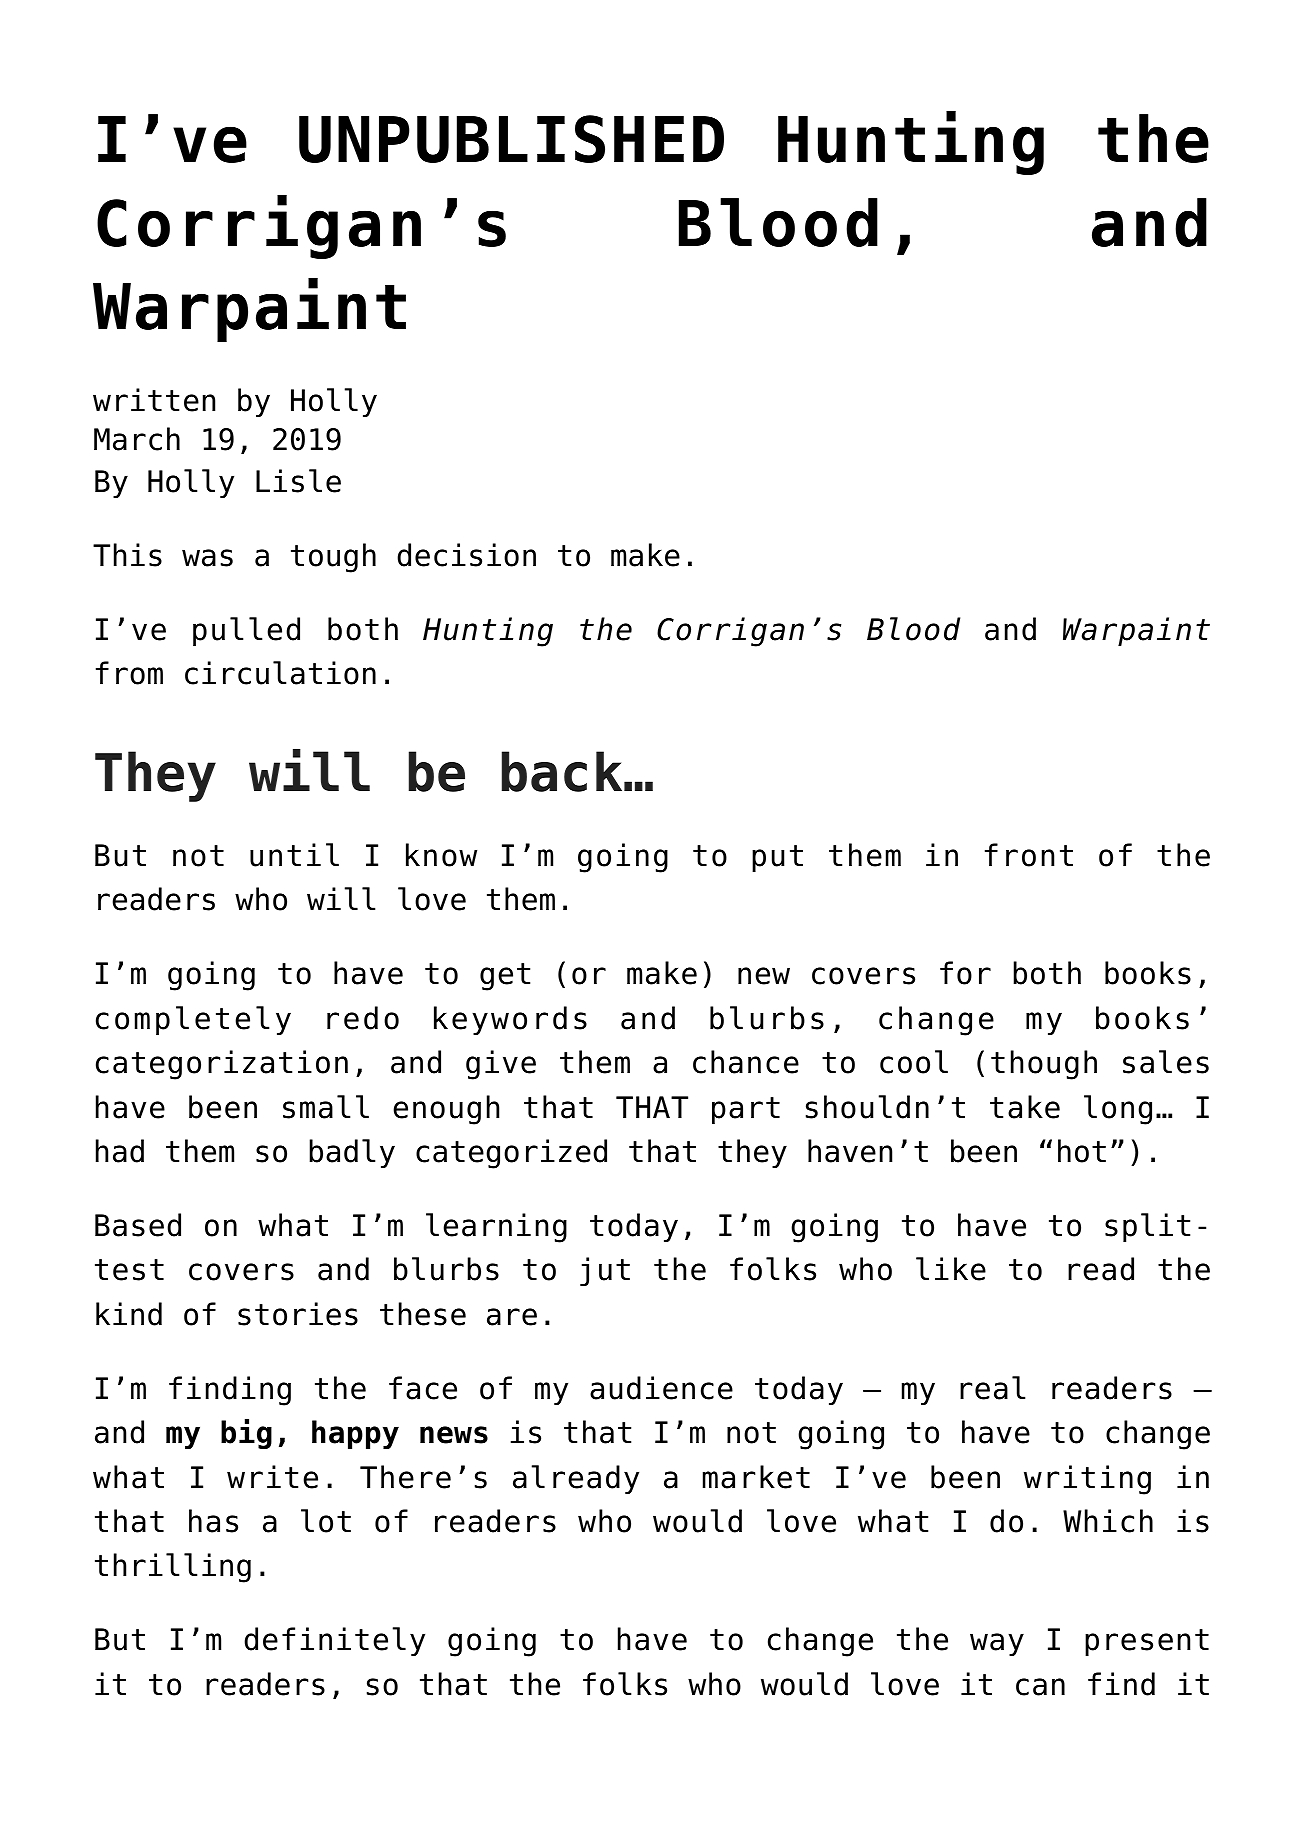  What do you see at coordinates (777, 858) in the screenshot?
I see `put` at bounding box center [777, 858].
